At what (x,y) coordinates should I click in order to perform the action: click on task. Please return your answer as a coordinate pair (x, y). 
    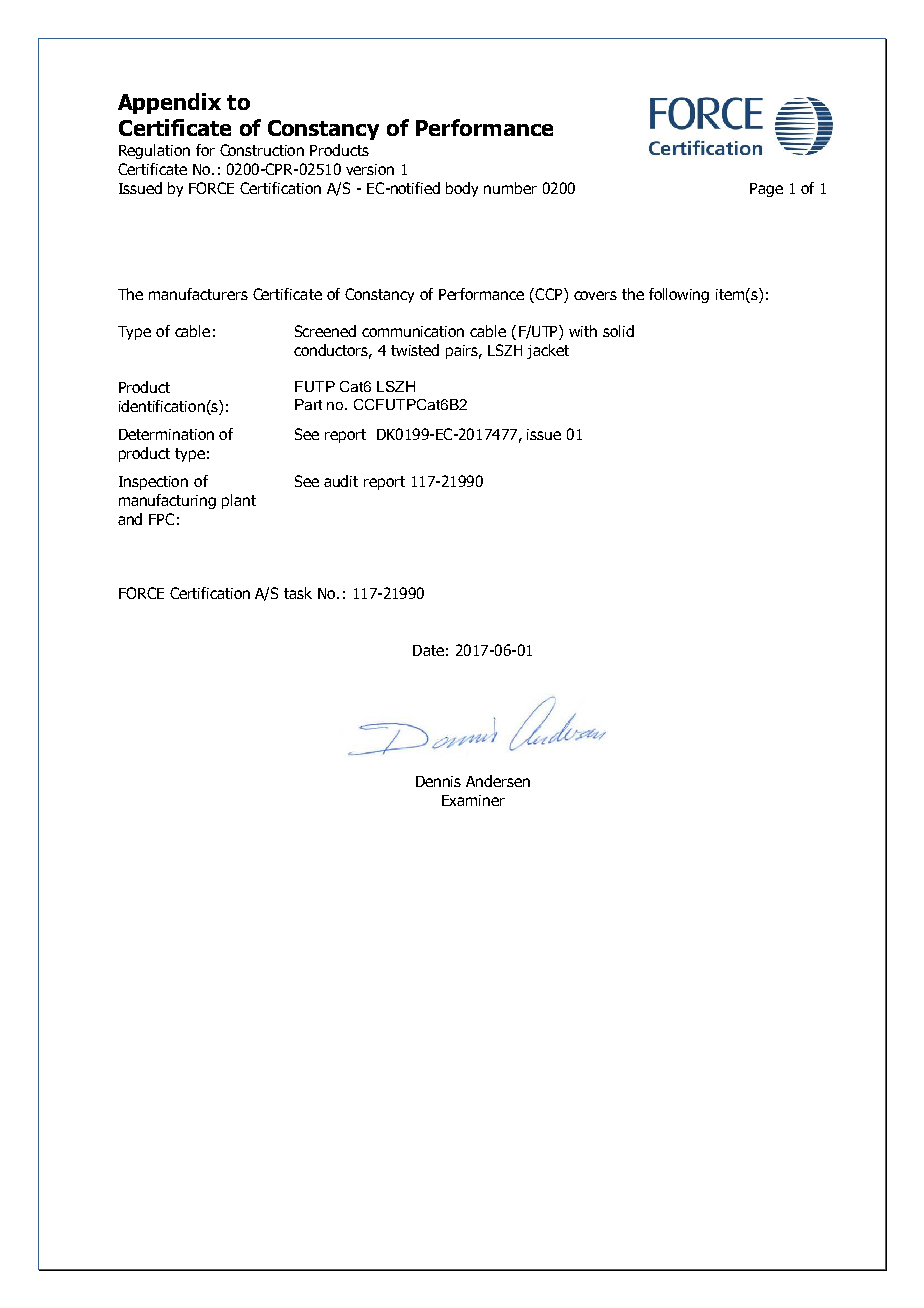
    Looking at the image, I should click on (298, 593).
